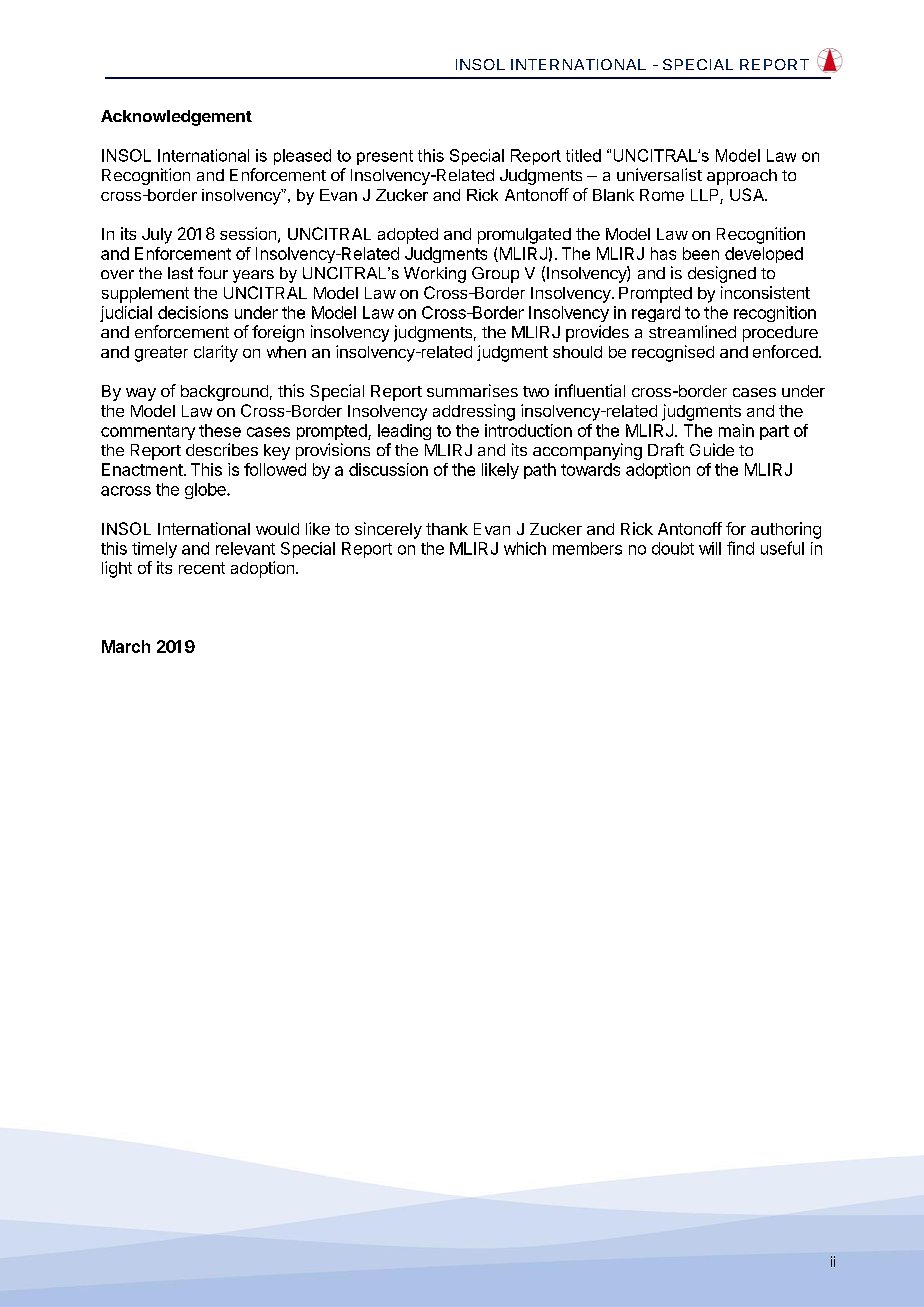  What do you see at coordinates (659, 174) in the page?
I see `universalist` at bounding box center [659, 174].
